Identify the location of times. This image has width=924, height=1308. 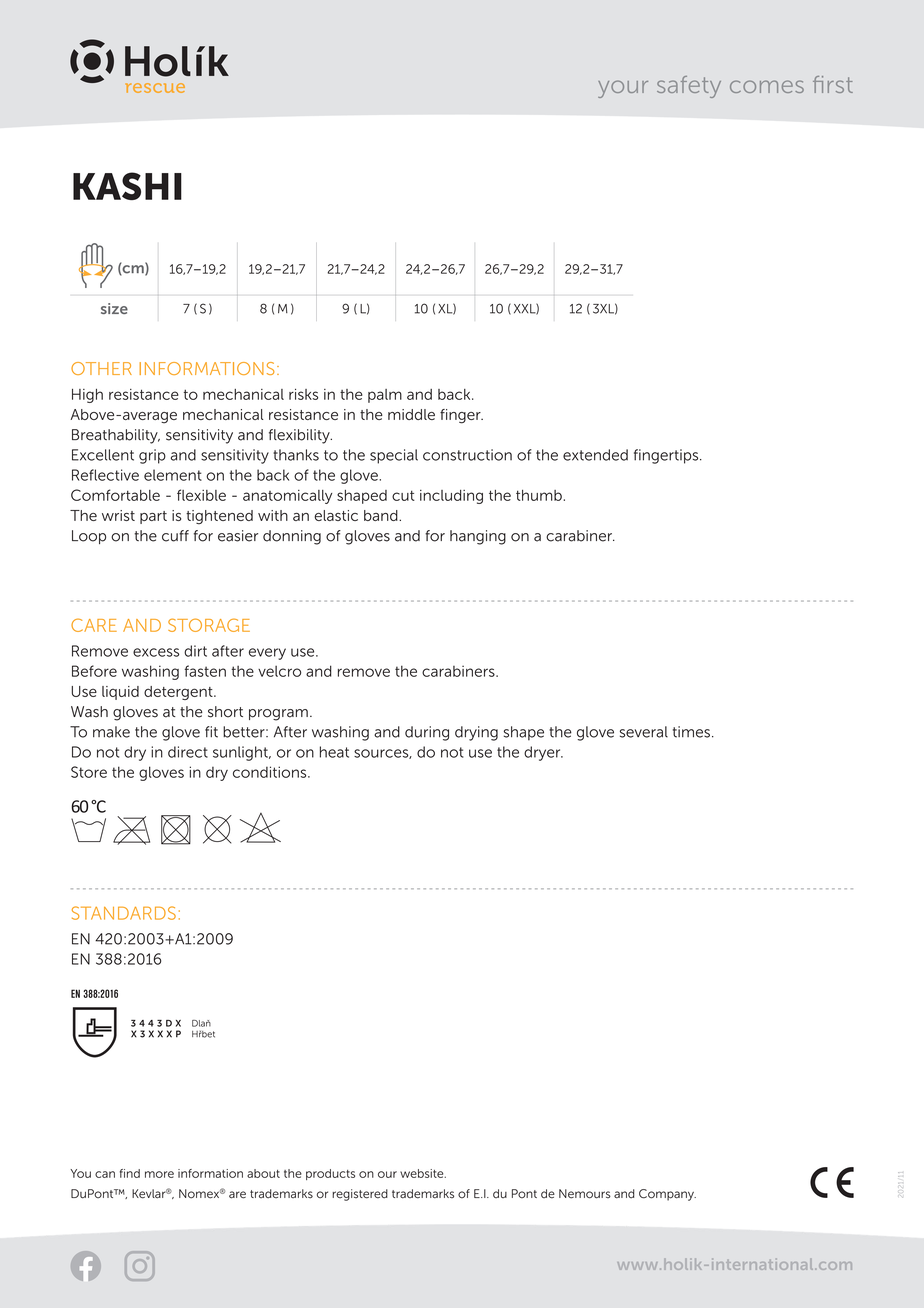
(691, 732).
